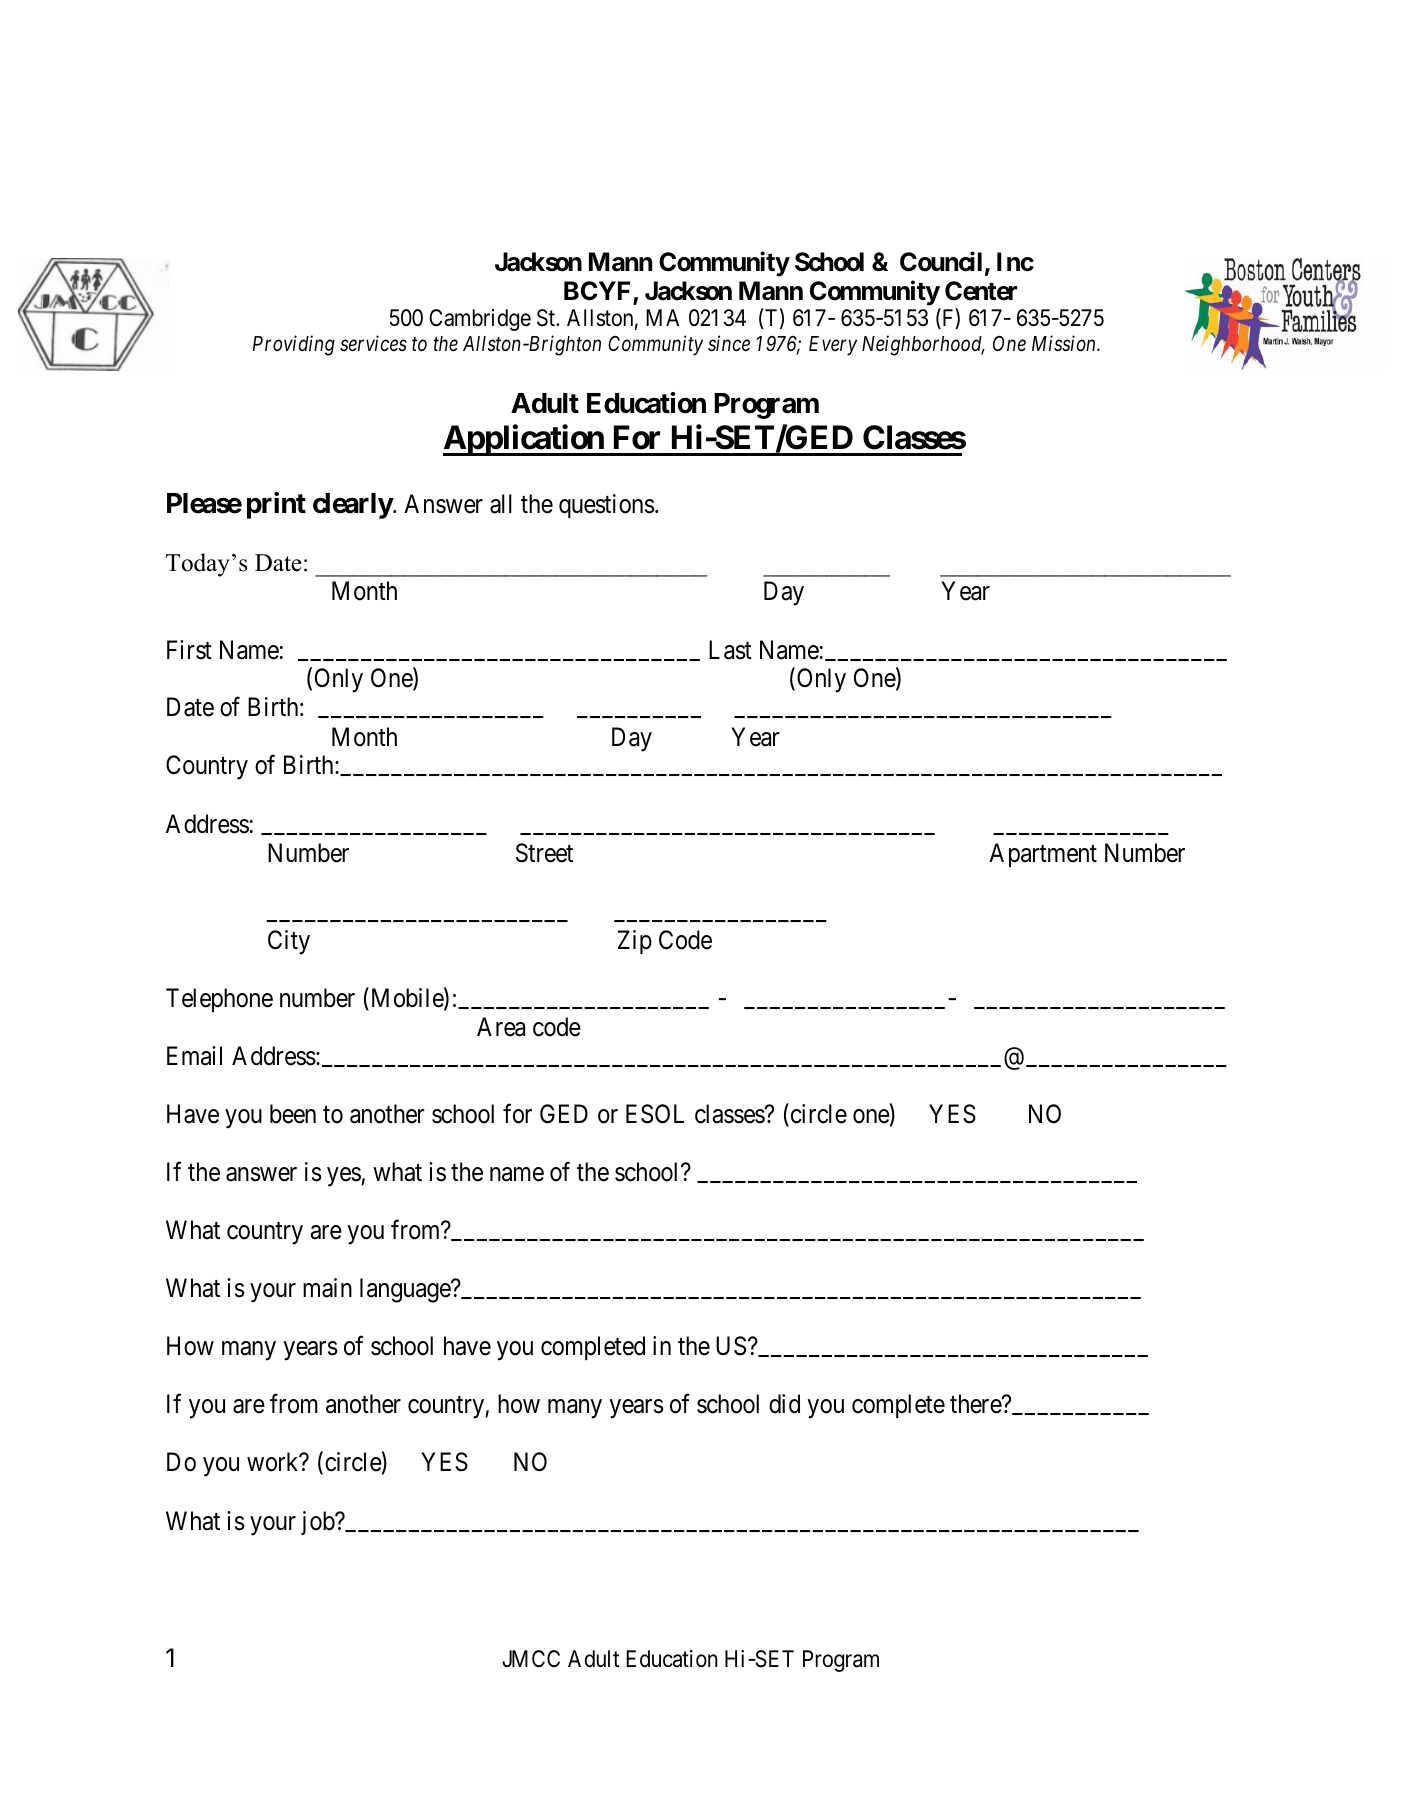  What do you see at coordinates (729, 343) in the screenshot?
I see `since` at bounding box center [729, 343].
